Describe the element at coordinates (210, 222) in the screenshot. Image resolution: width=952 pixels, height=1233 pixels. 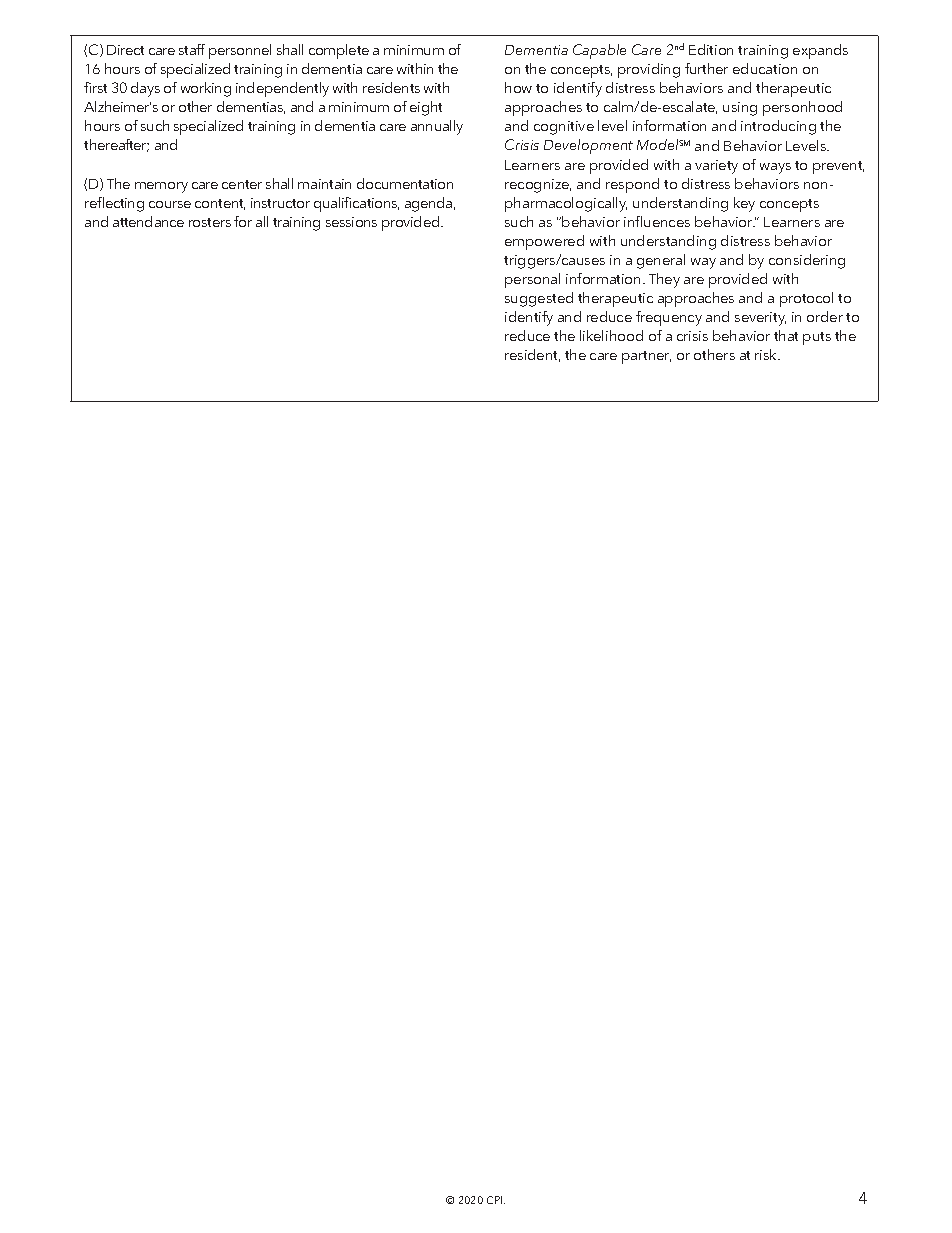
I see `rosters` at that location.
